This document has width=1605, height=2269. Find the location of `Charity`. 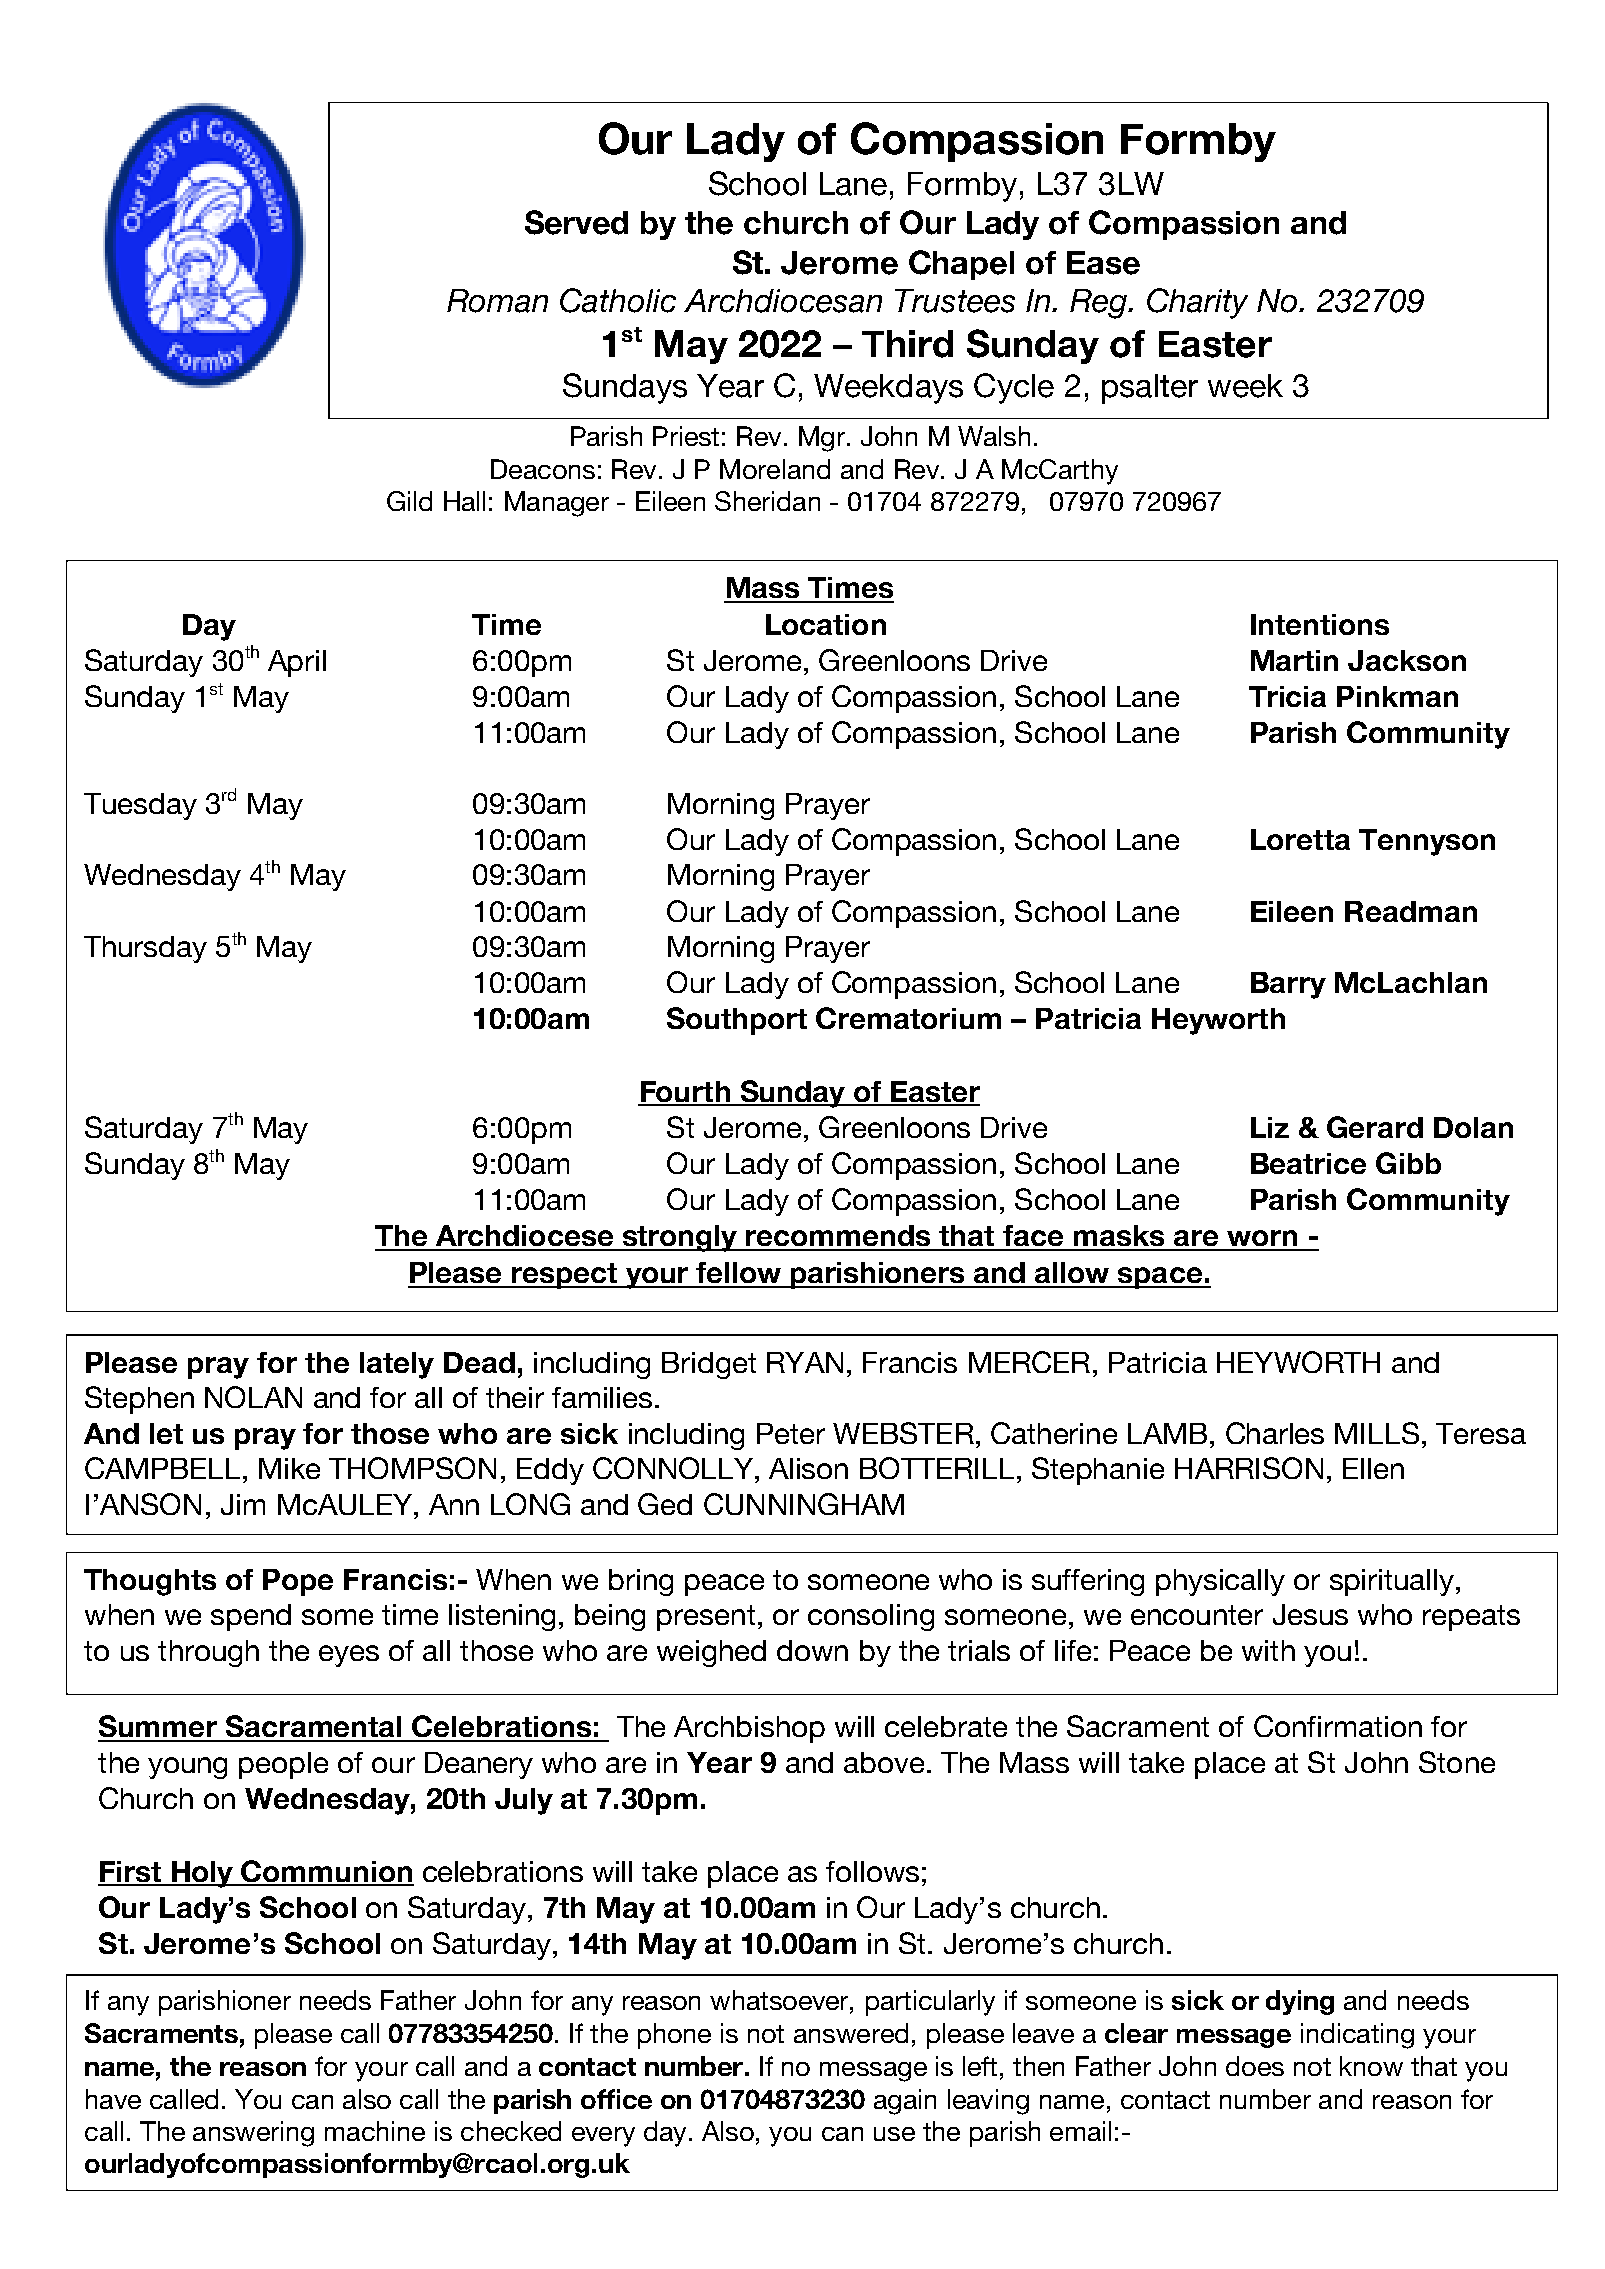

Charity is located at coordinates (1197, 303).
